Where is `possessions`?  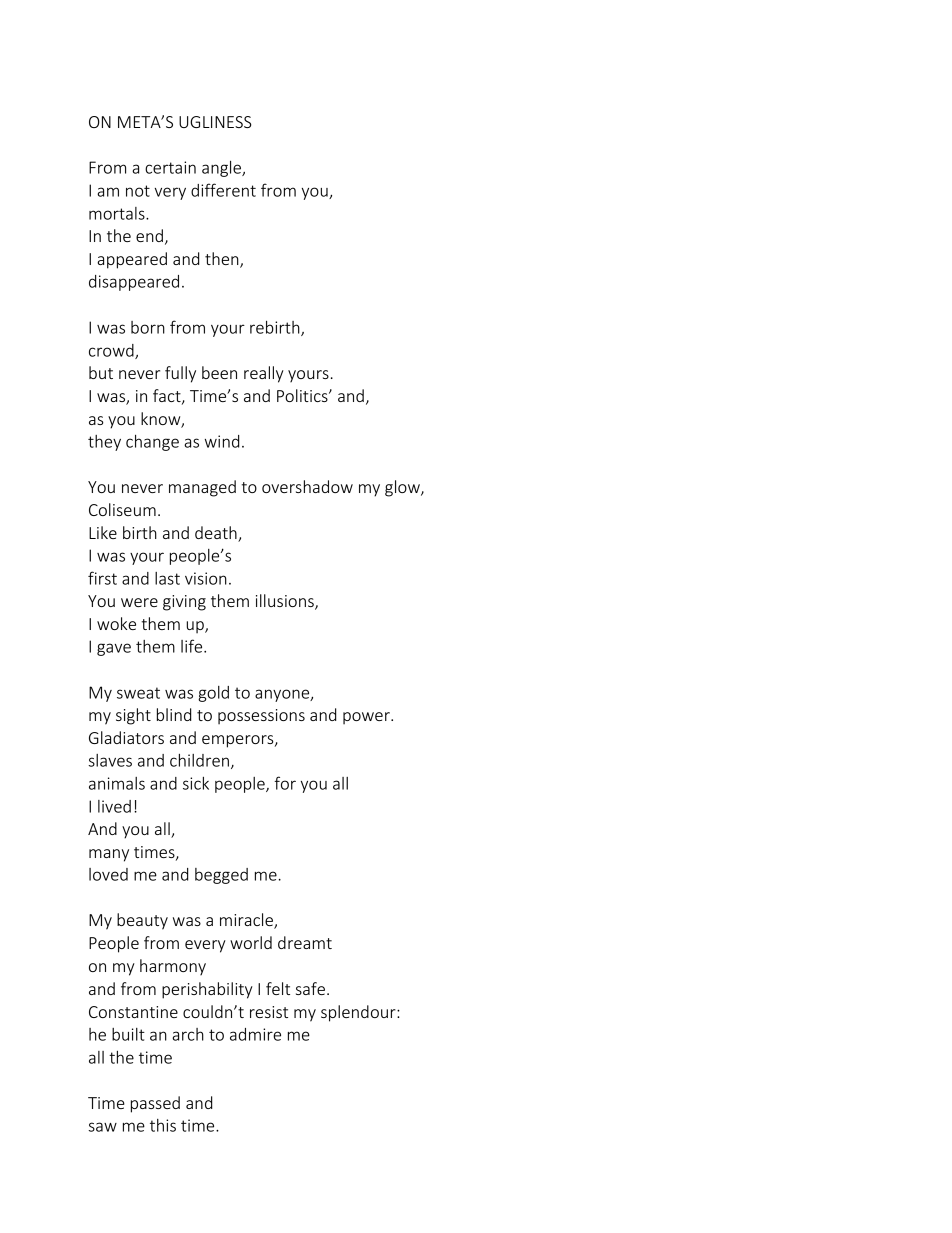
possessions is located at coordinates (261, 717).
